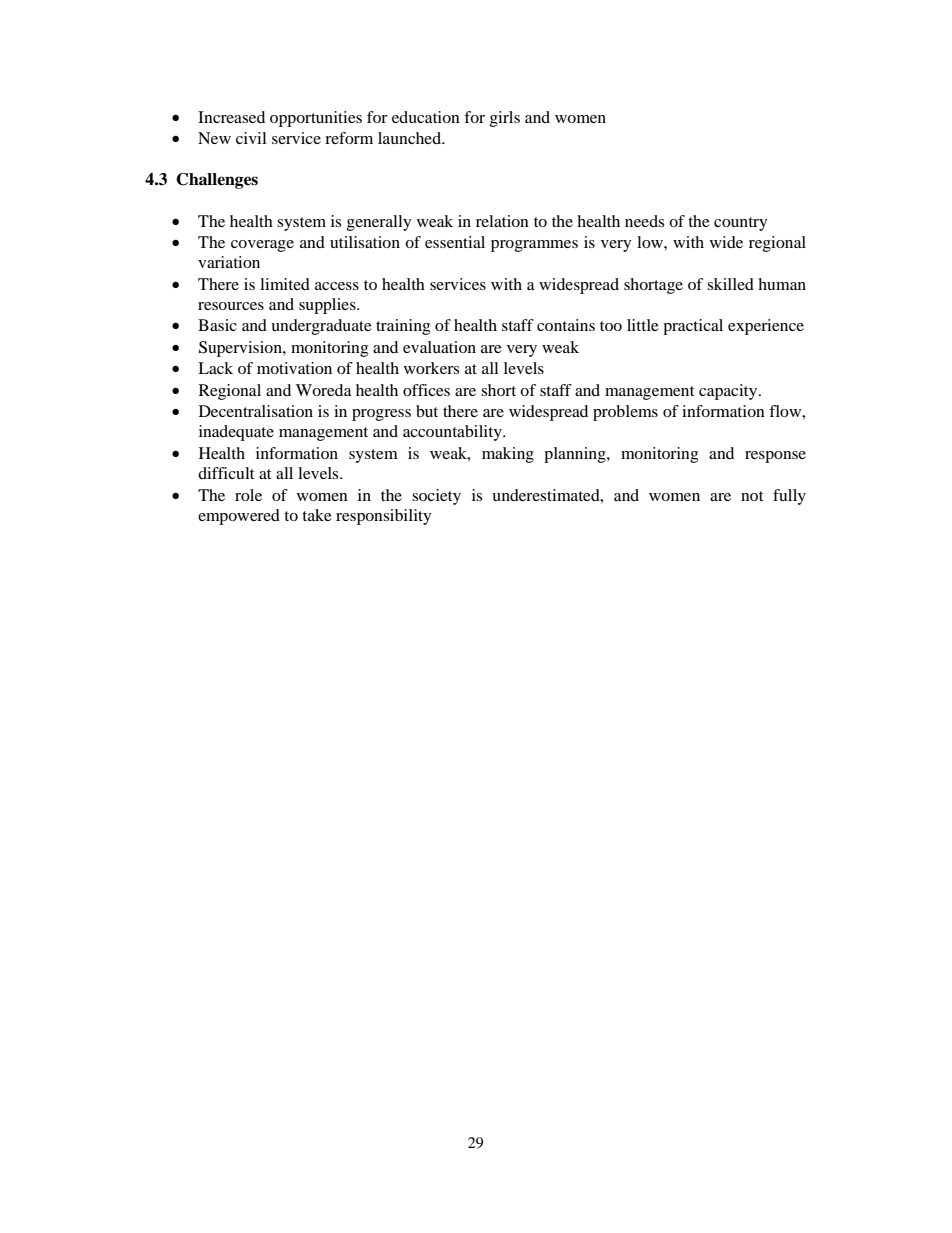  Describe the element at coordinates (321, 327) in the screenshot. I see `undergraduate` at that location.
